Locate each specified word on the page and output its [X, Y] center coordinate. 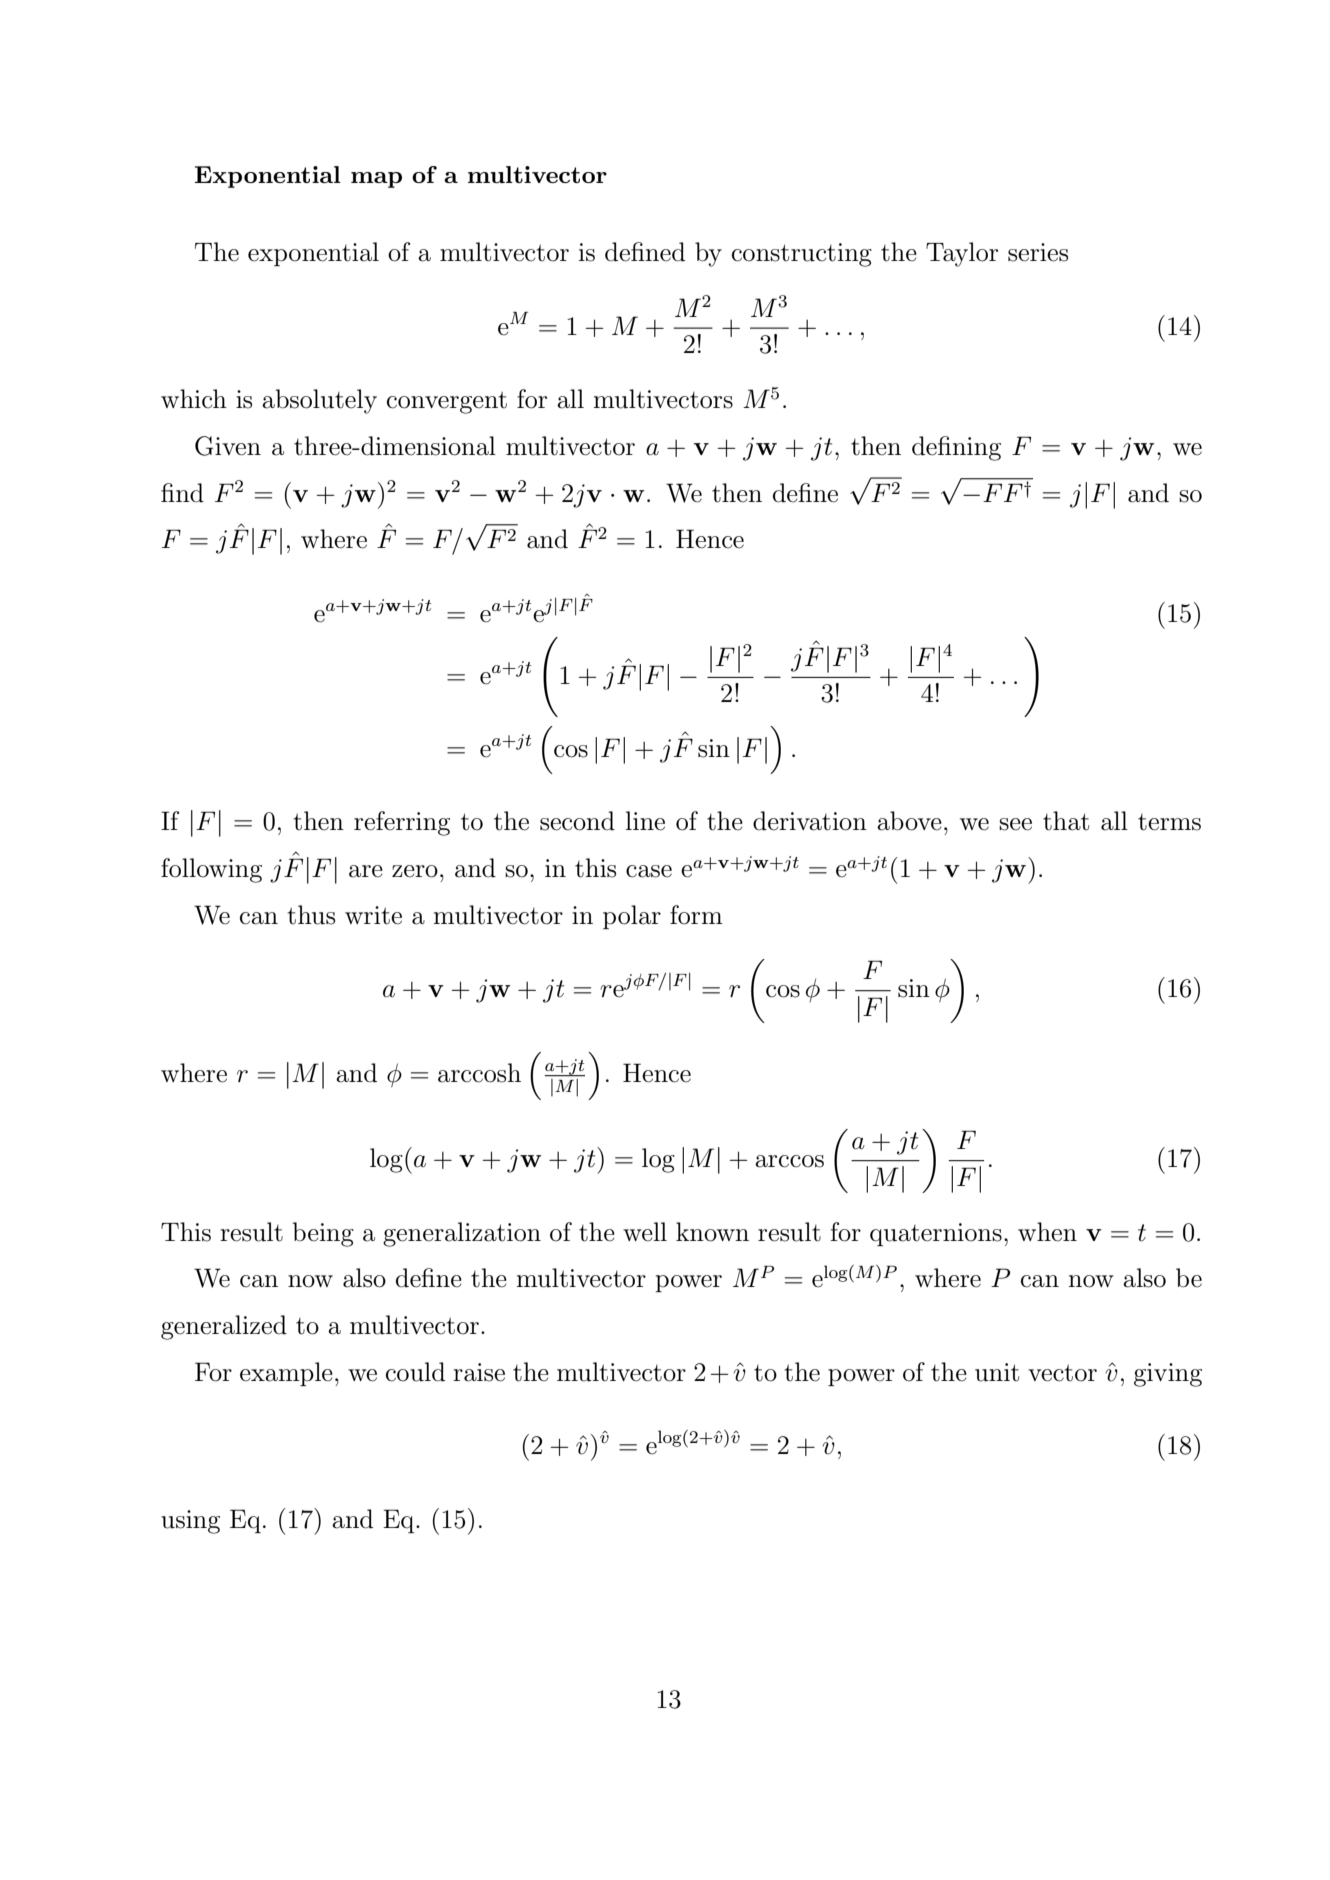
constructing [802, 255]
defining [956, 448]
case [649, 871]
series [1038, 252]
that [1066, 821]
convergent [447, 402]
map [376, 180]
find [182, 493]
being [323, 1234]
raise [479, 1372]
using [190, 1522]
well [645, 1232]
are [366, 871]
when [1047, 1232]
